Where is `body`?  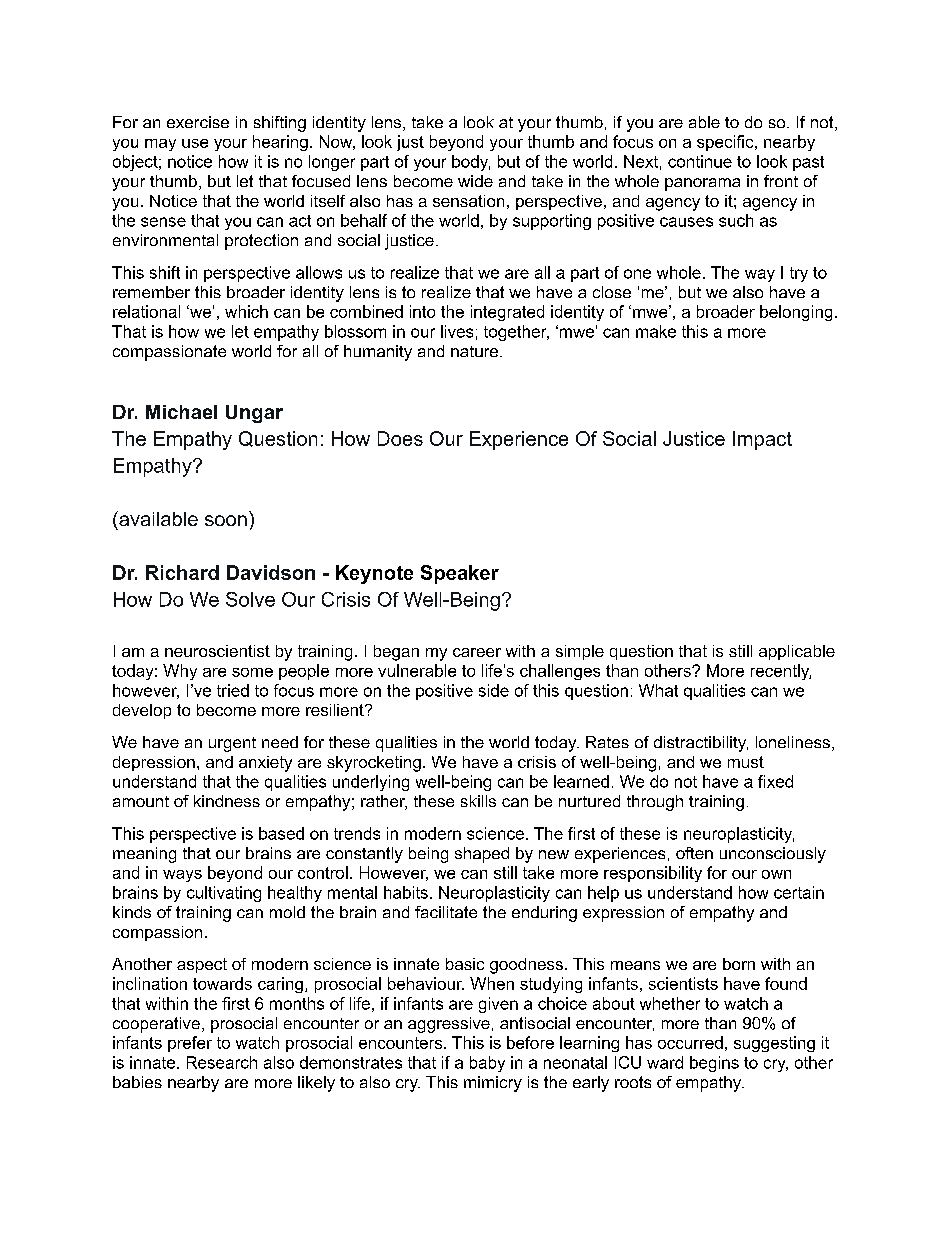
body is located at coordinates (471, 163).
